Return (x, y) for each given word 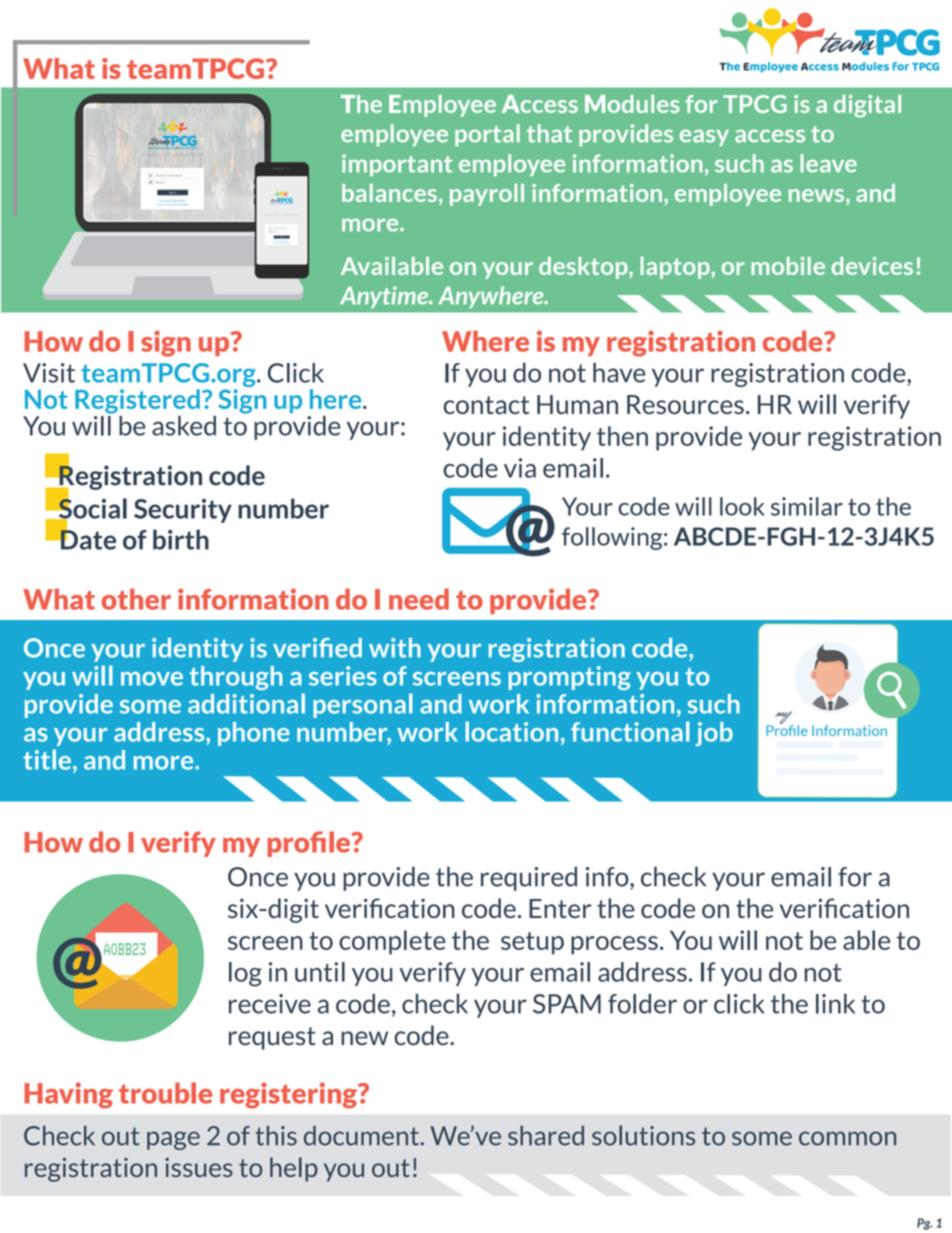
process (614, 945)
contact (486, 405)
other (136, 599)
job (714, 734)
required (529, 878)
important (397, 165)
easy (704, 137)
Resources (685, 404)
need (419, 599)
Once (258, 877)
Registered (137, 401)
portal (487, 135)
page (173, 1140)
